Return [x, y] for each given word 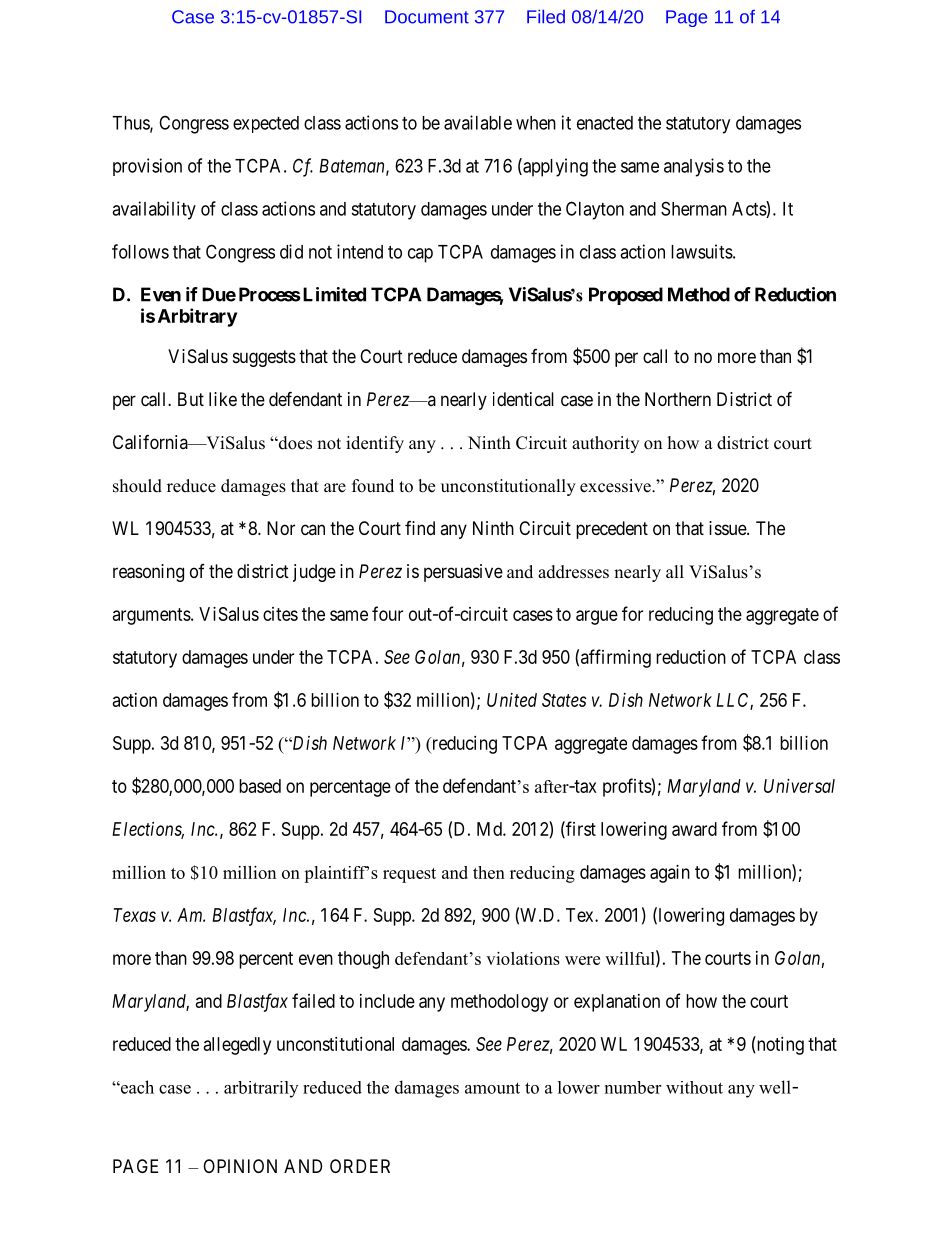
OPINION [240, 1166]
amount [492, 1088]
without [694, 1087]
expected [266, 124]
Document [427, 17]
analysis [694, 167]
